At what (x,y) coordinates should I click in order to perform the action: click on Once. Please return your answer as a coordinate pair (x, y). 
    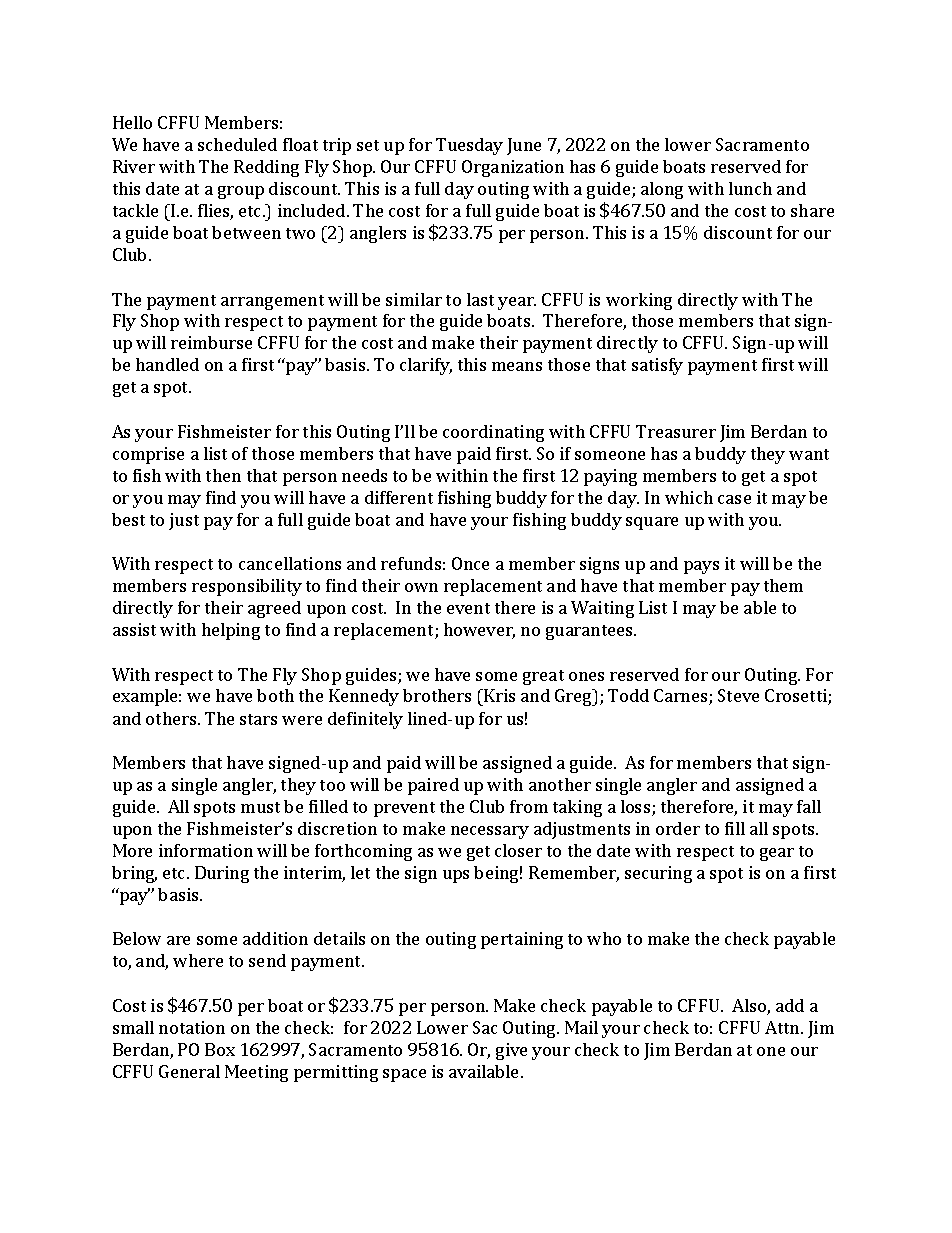
    Looking at the image, I should click on (470, 563).
